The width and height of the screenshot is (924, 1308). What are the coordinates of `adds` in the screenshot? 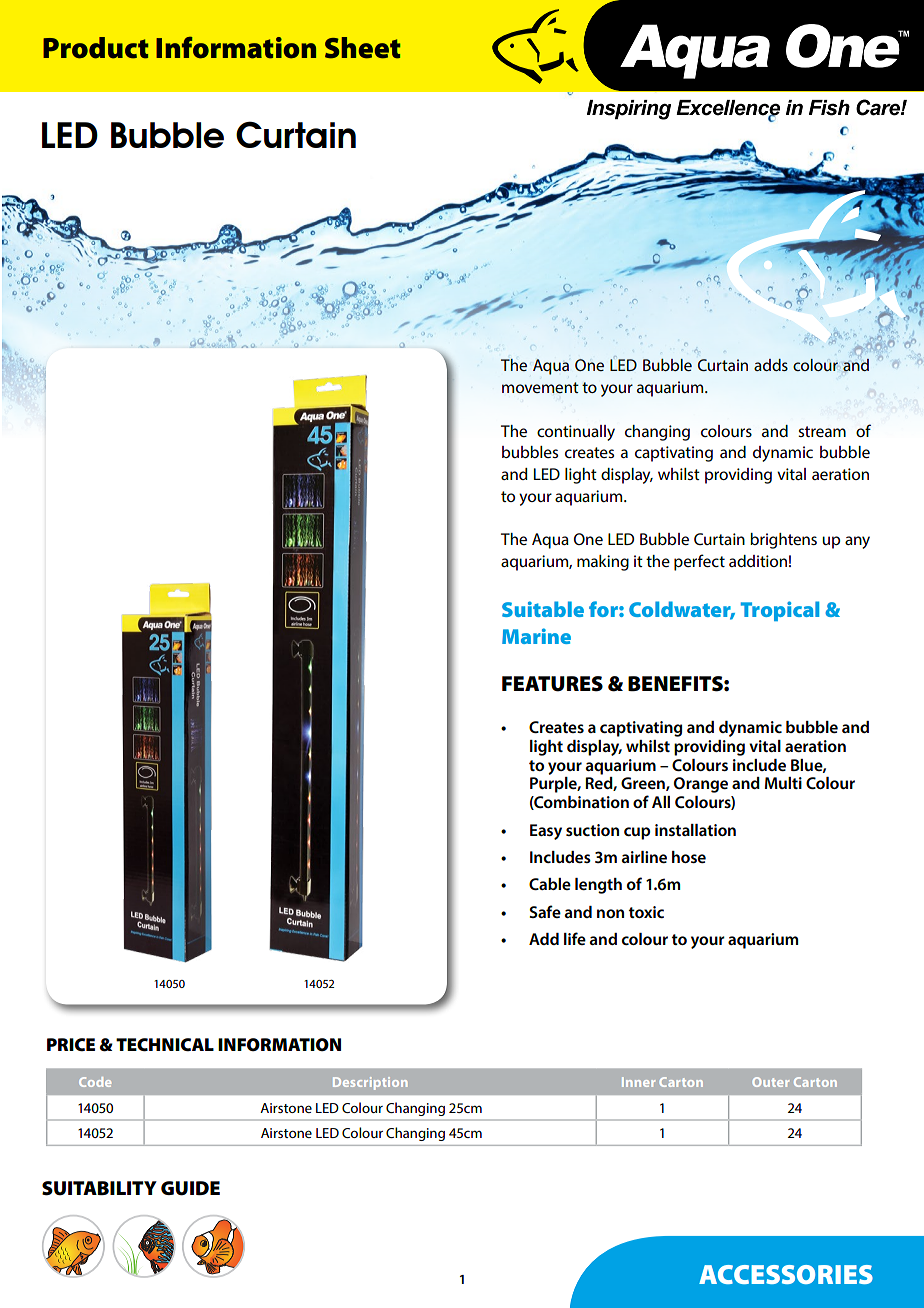 It's located at (771, 365).
